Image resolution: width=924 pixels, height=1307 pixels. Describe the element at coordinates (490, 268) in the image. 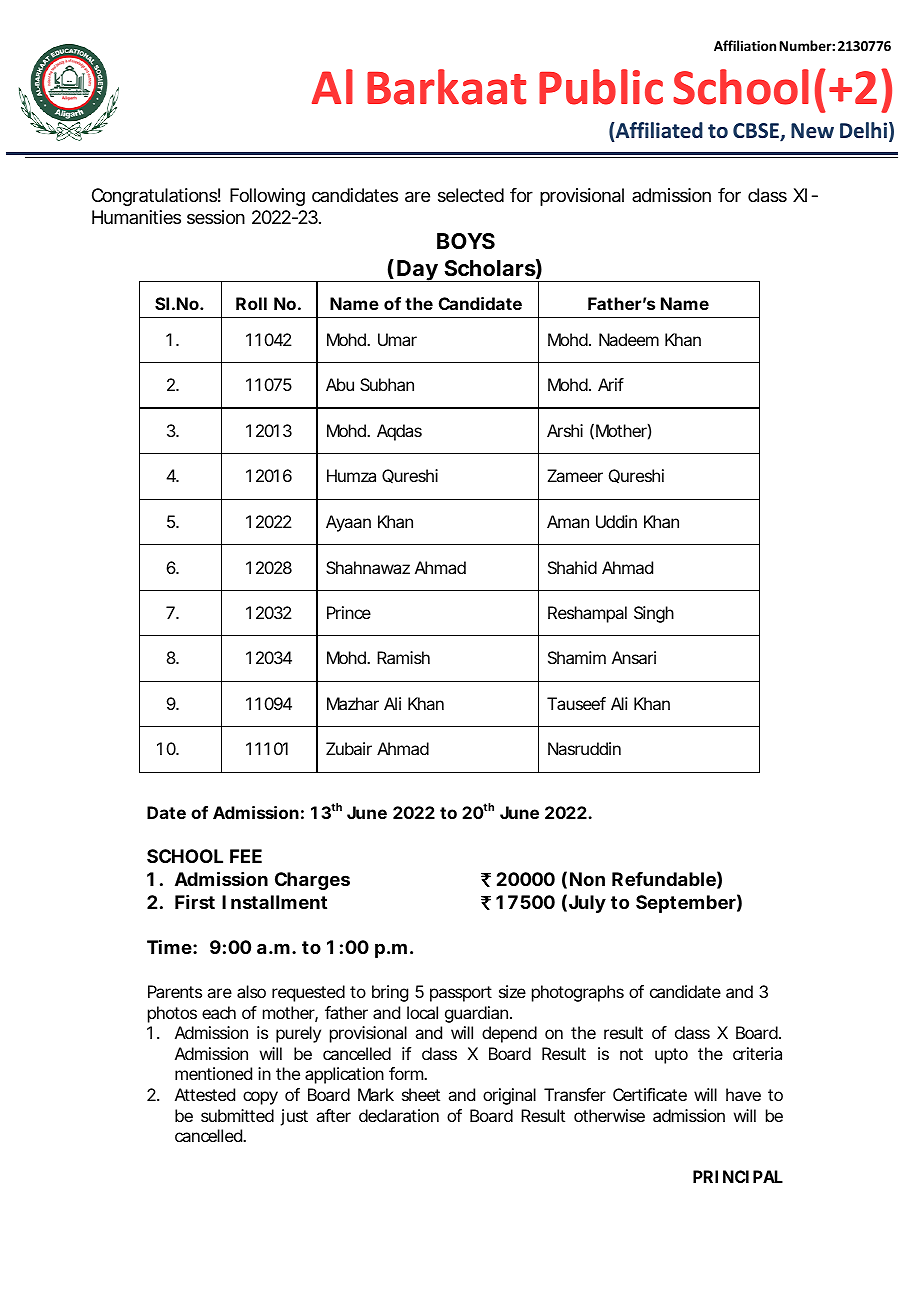

I see `Scholars` at that location.
